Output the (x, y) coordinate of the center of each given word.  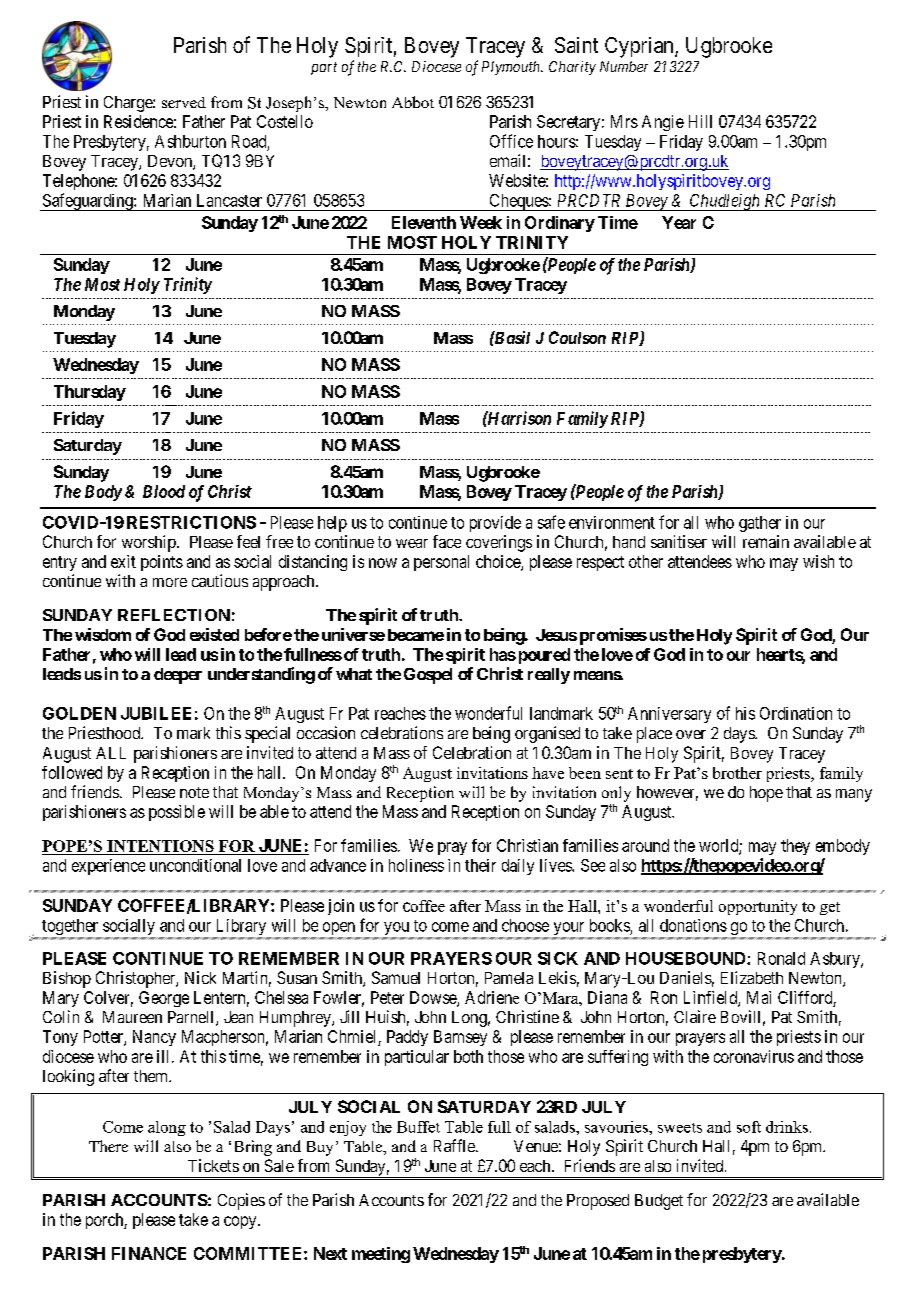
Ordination (796, 713)
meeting (381, 1255)
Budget (659, 1202)
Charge (129, 104)
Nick (200, 977)
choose (525, 925)
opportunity (758, 907)
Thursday (90, 393)
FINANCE (149, 1253)
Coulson (577, 337)
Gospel (428, 676)
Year (679, 222)
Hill (700, 121)
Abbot (413, 102)
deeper (178, 676)
